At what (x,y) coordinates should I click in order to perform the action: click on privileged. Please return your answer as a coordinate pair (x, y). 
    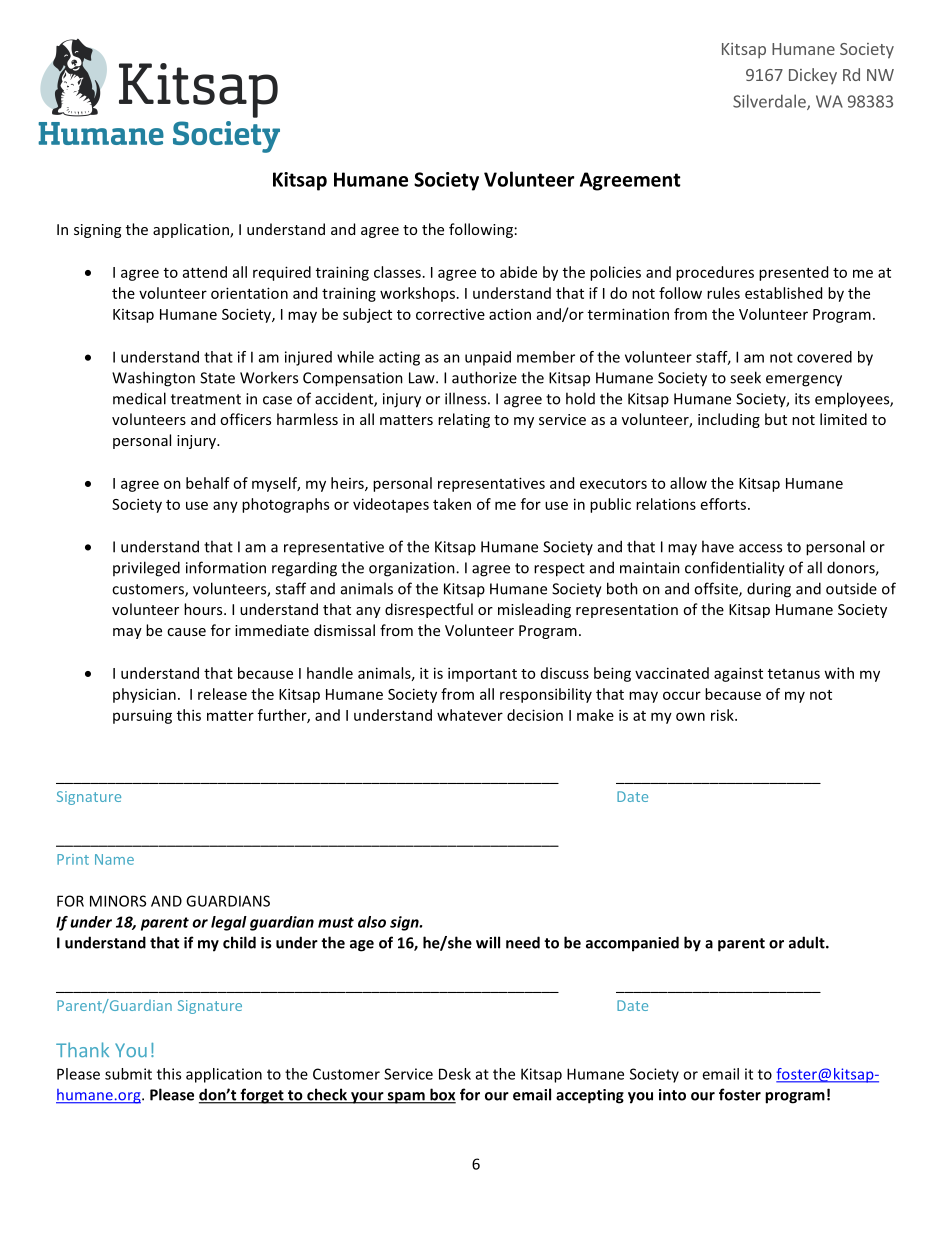
    Looking at the image, I should click on (146, 569).
